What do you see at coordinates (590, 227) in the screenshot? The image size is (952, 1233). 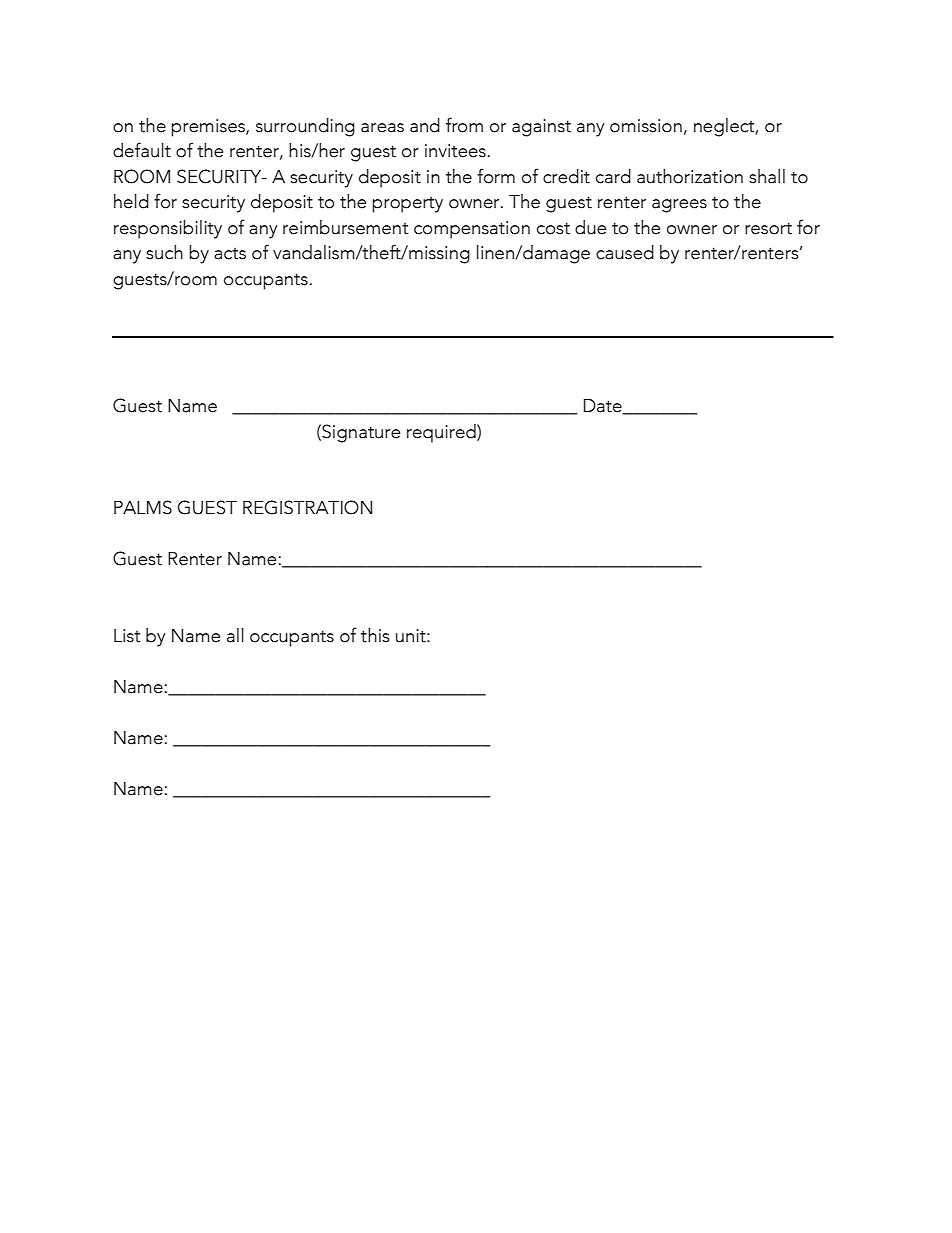 I see `due` at bounding box center [590, 227].
